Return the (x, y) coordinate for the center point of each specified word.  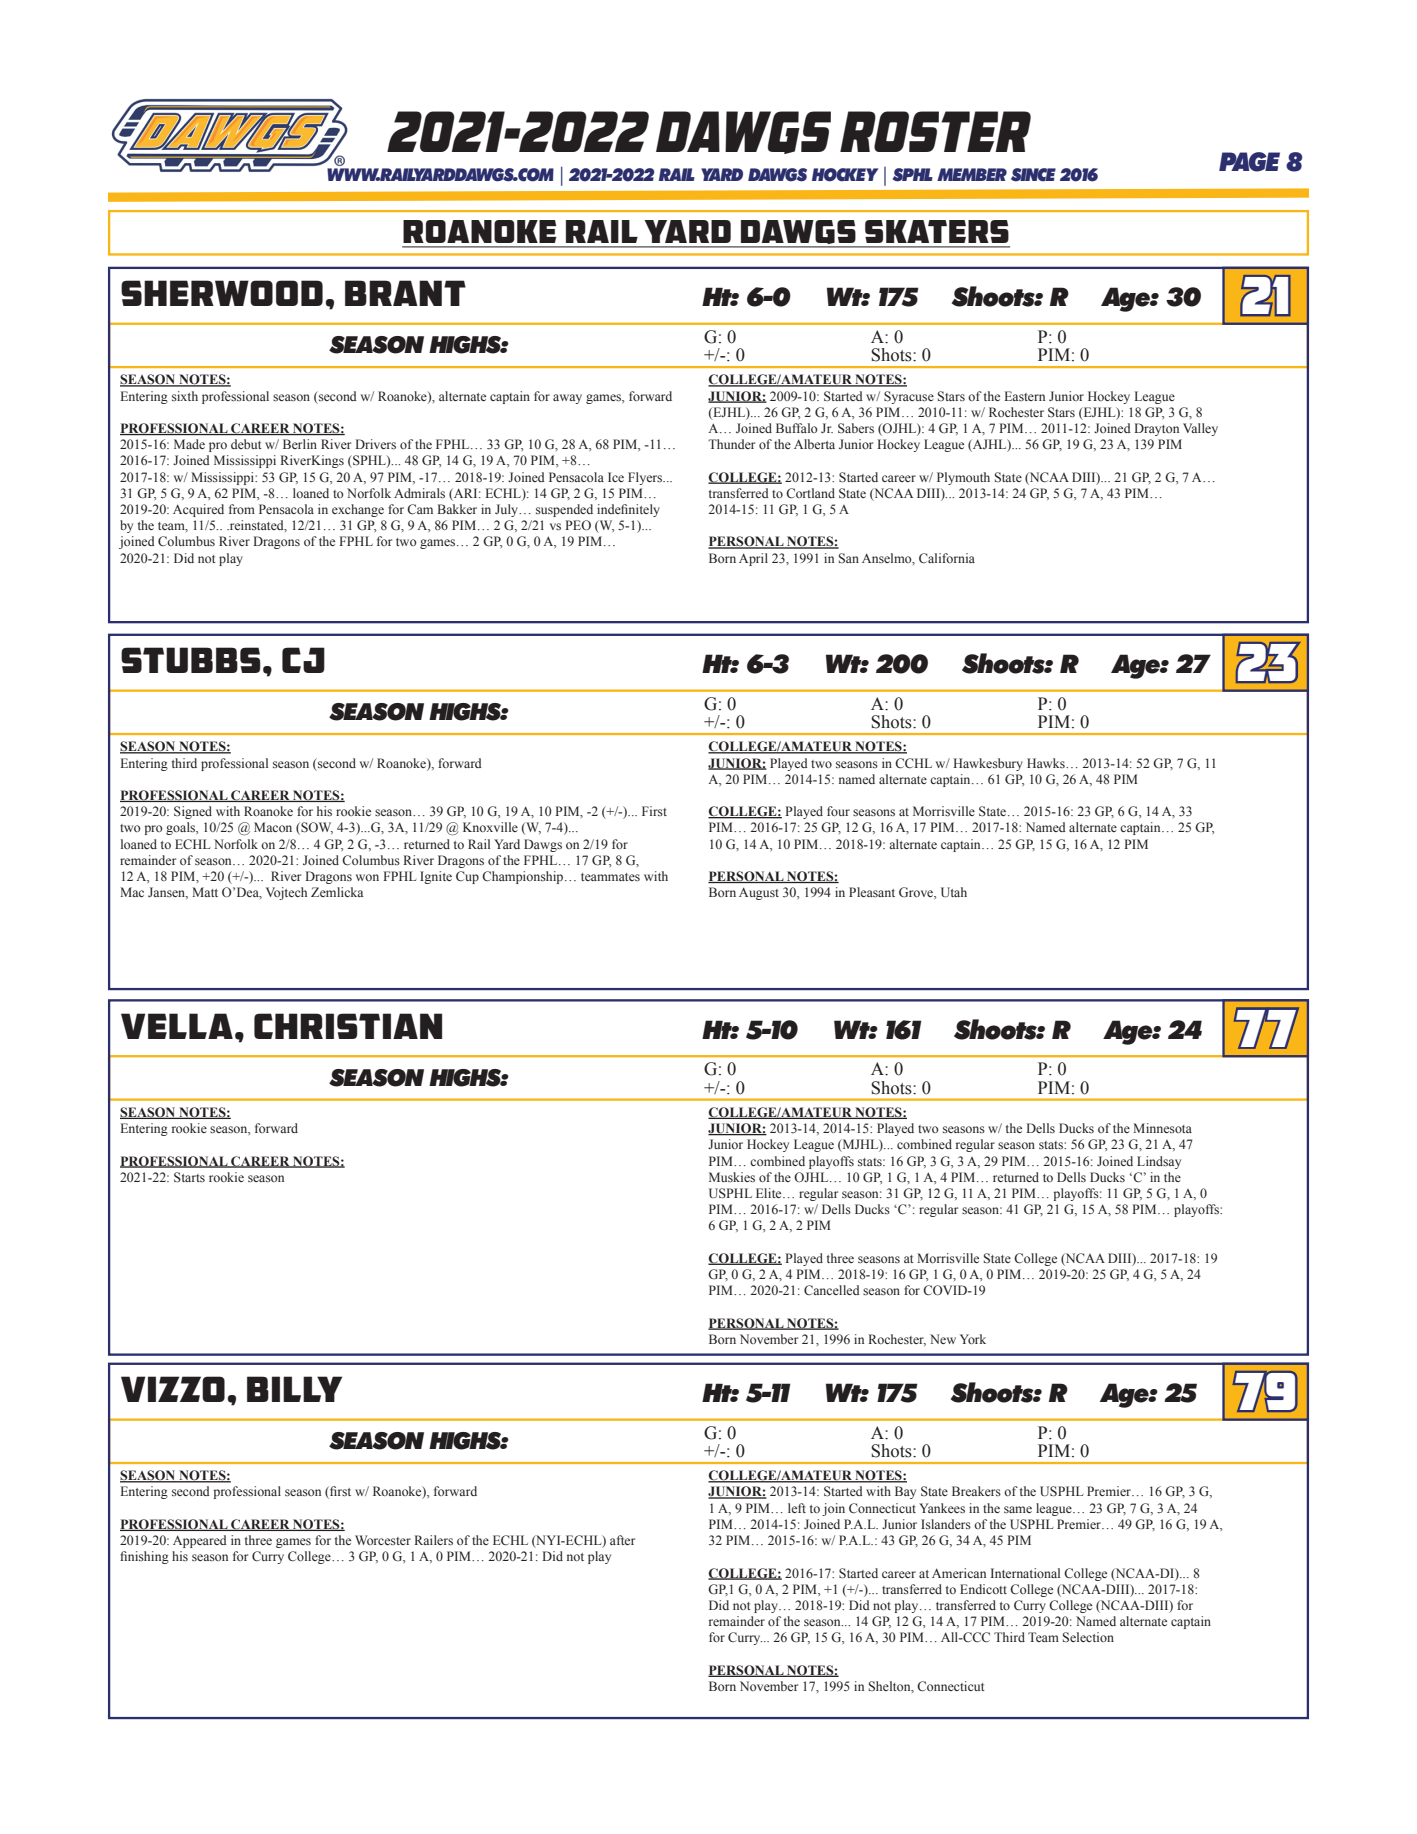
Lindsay (1159, 1162)
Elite (770, 1193)
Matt (205, 892)
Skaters (937, 231)
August (759, 893)
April (753, 559)
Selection (1088, 1637)
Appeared (200, 1541)
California (947, 558)
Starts (189, 1177)
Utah (954, 892)
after (622, 1540)
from (242, 509)
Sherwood (222, 293)
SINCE (1033, 175)
